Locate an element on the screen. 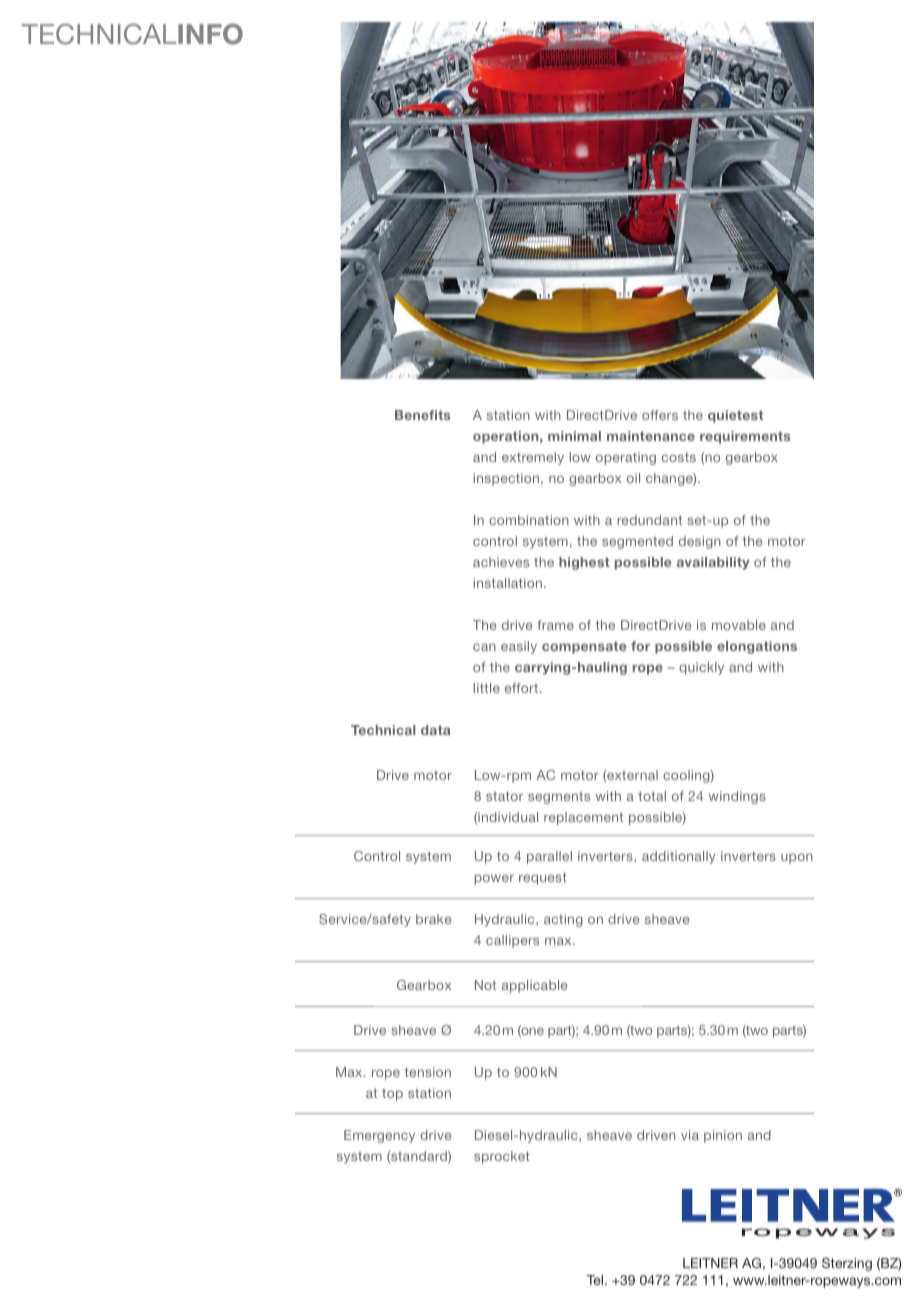  extremely is located at coordinates (533, 458).
